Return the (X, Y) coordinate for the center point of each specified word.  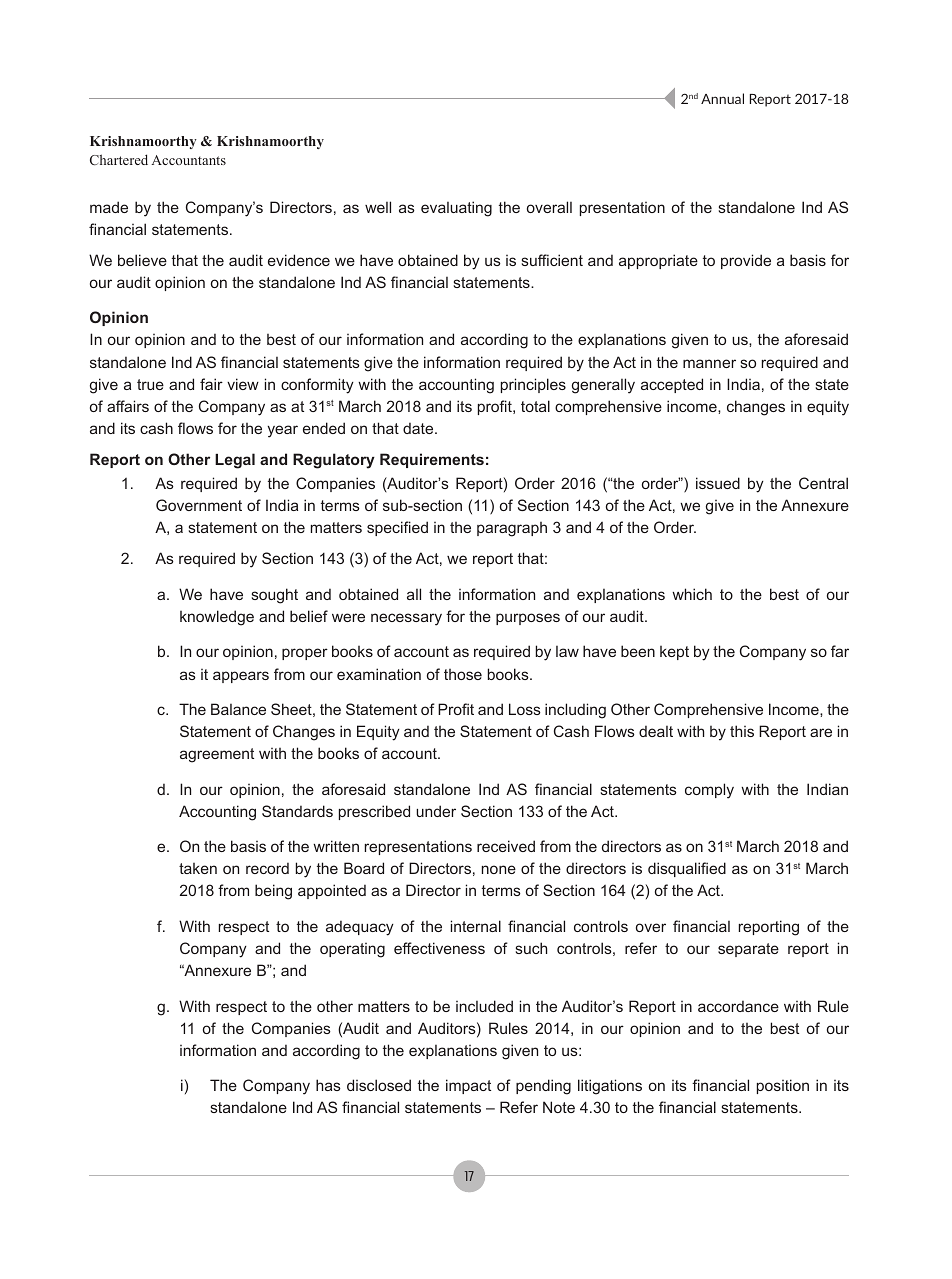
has (328, 1085)
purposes (528, 619)
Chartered (119, 159)
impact (468, 1086)
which (692, 594)
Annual (722, 98)
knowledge (217, 618)
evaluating (456, 209)
